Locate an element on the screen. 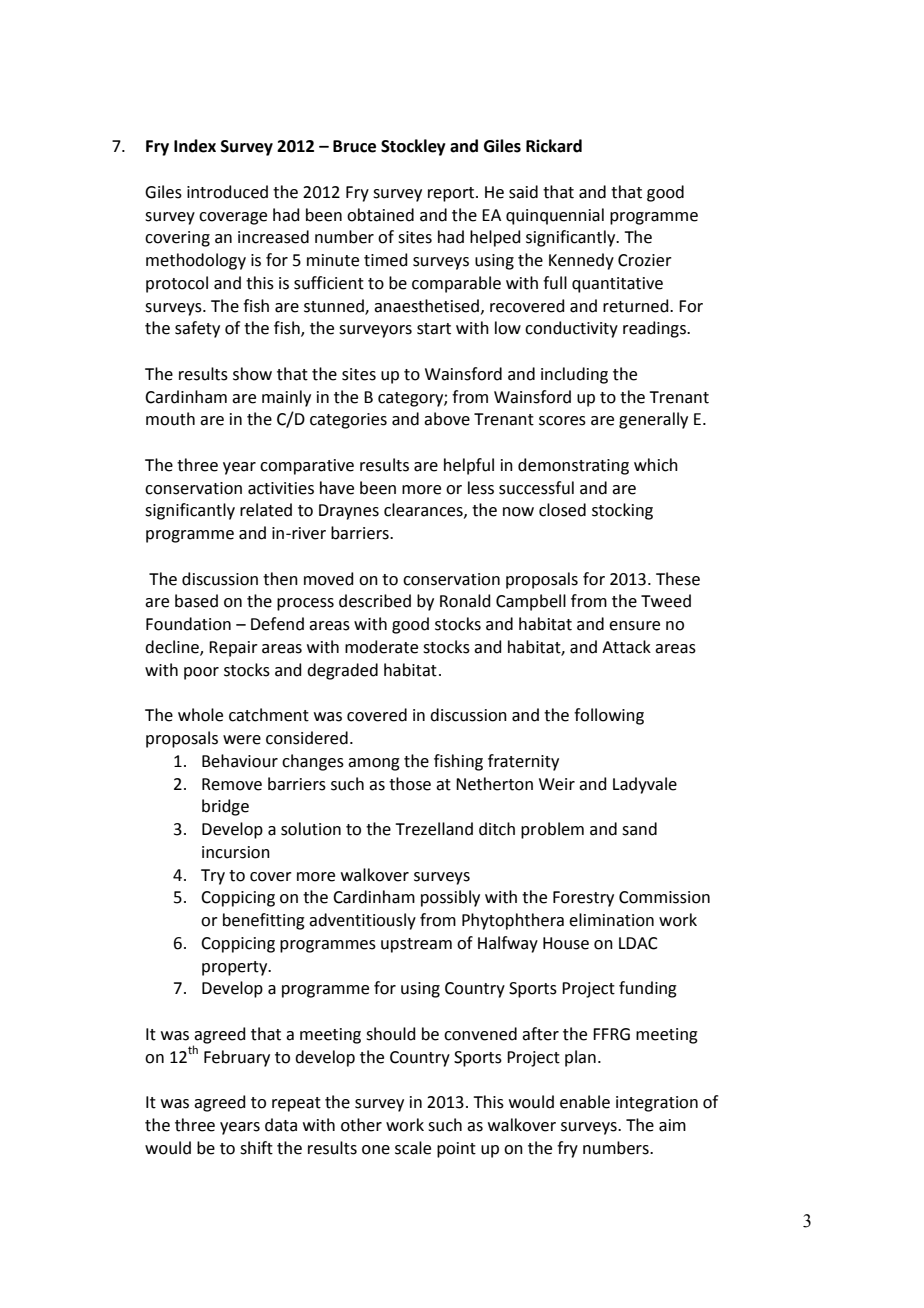  Rickard is located at coordinates (554, 146).
